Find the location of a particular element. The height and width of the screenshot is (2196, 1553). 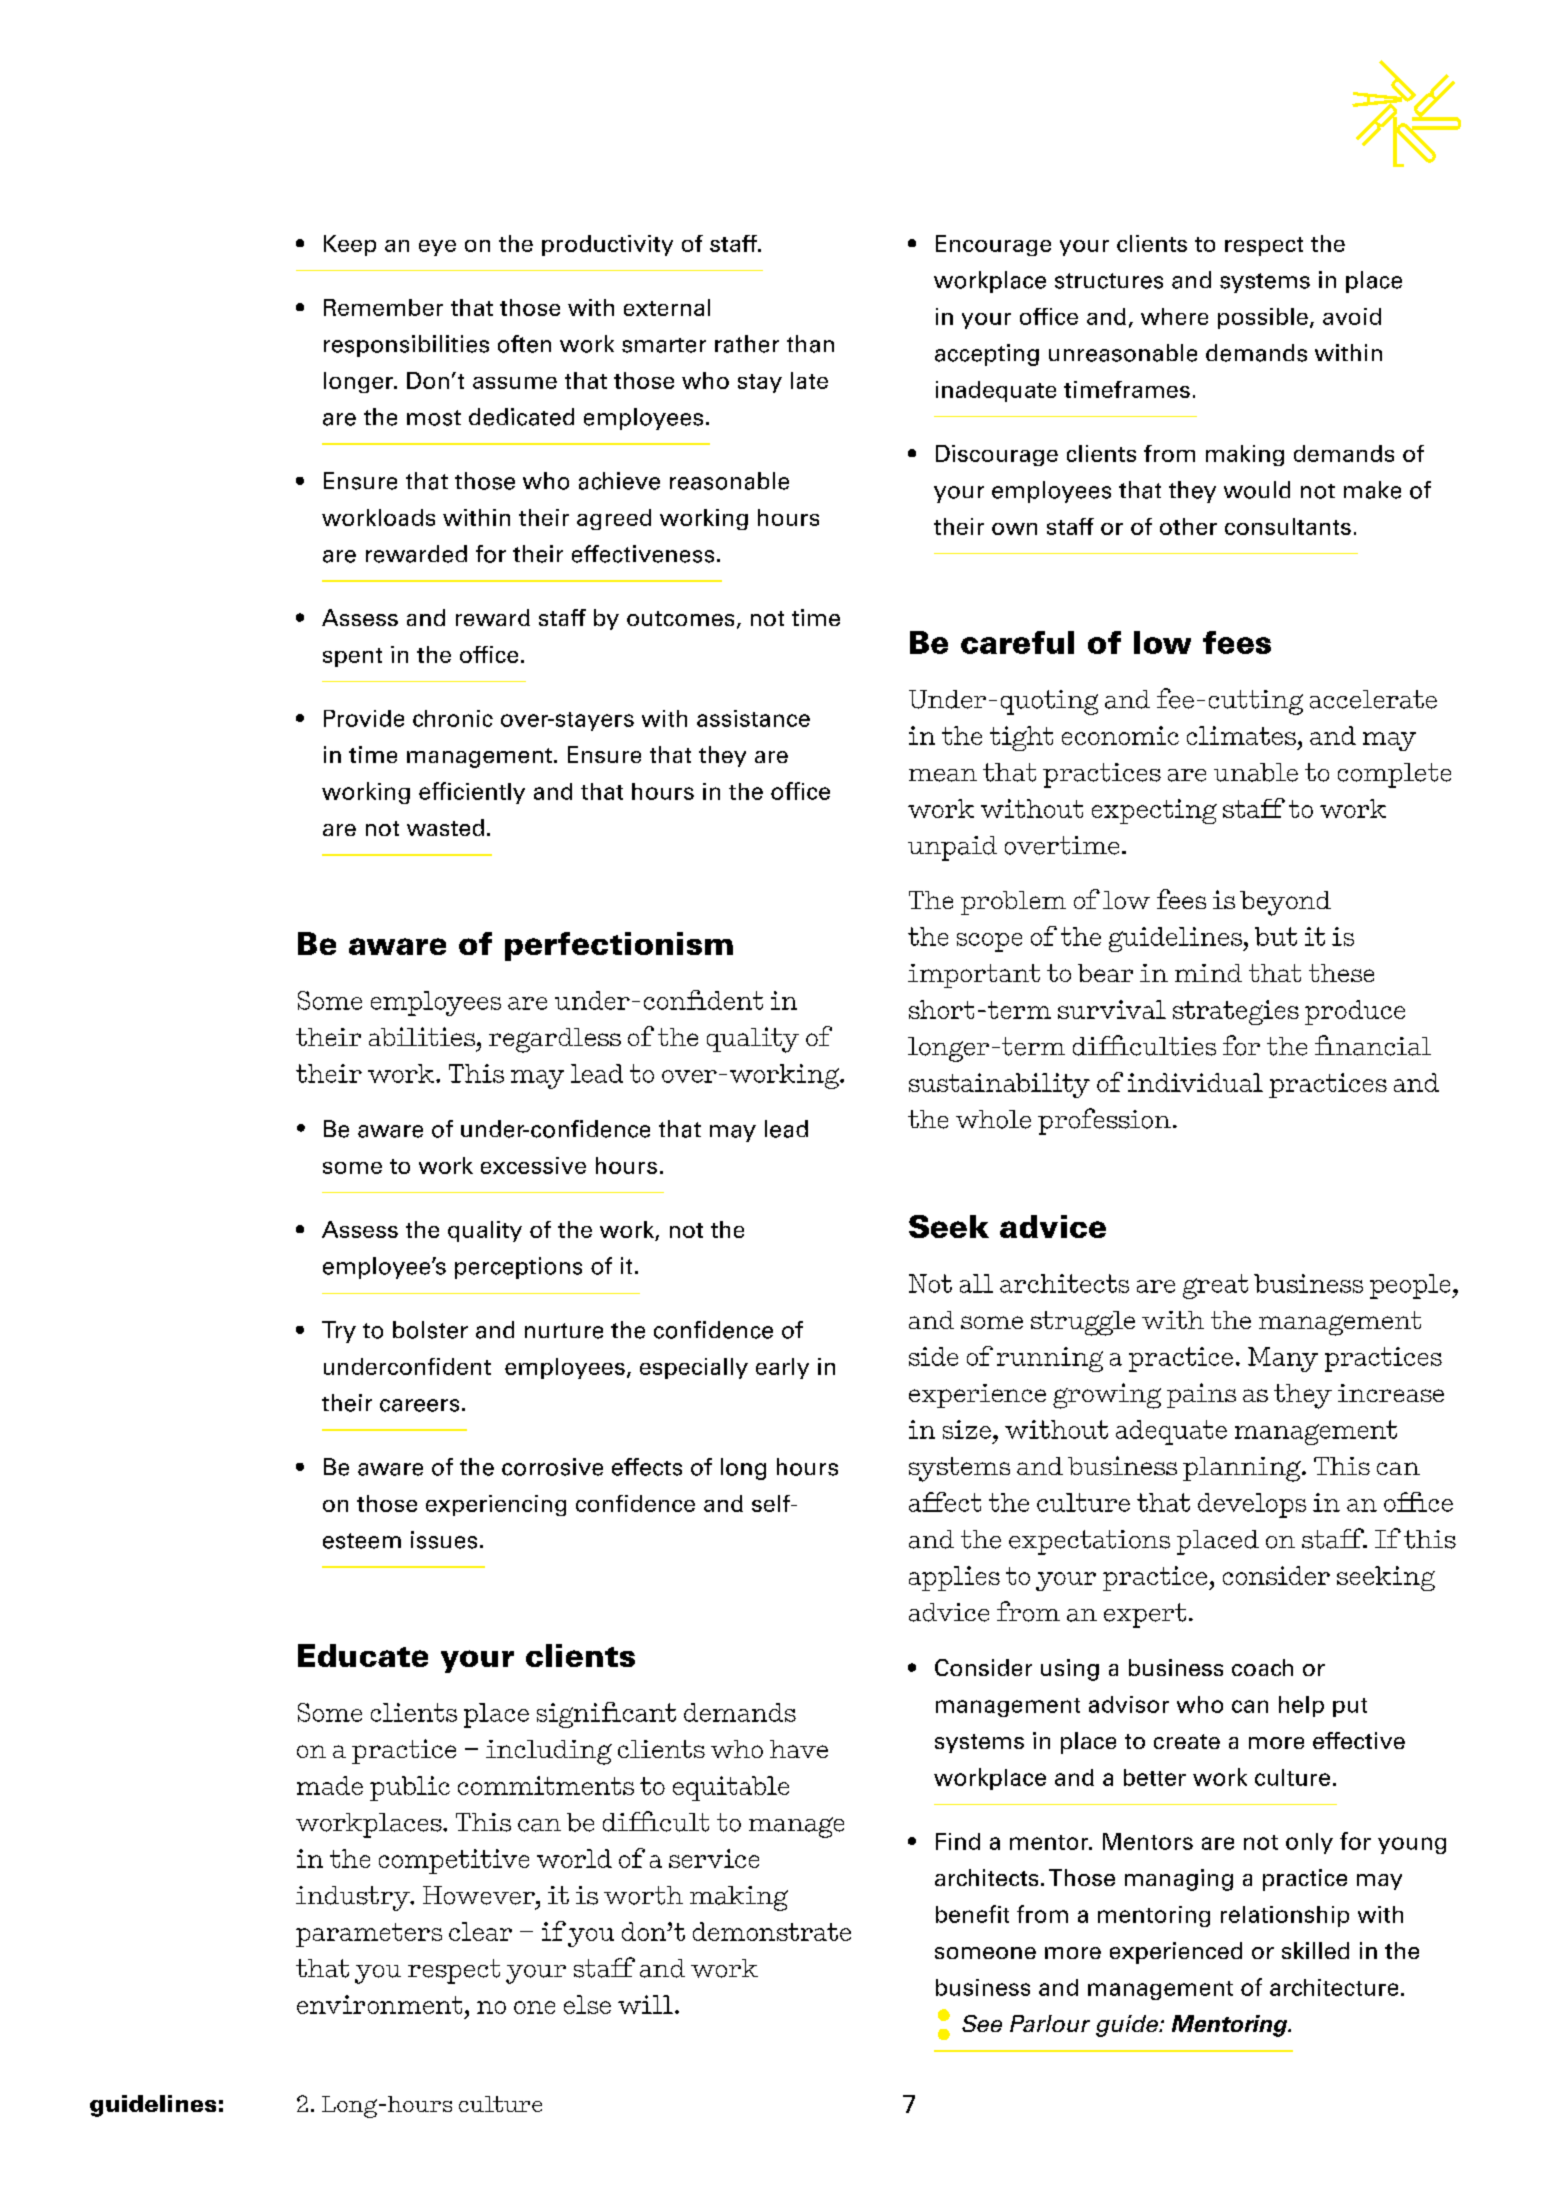

unpaid is located at coordinates (952, 848).
